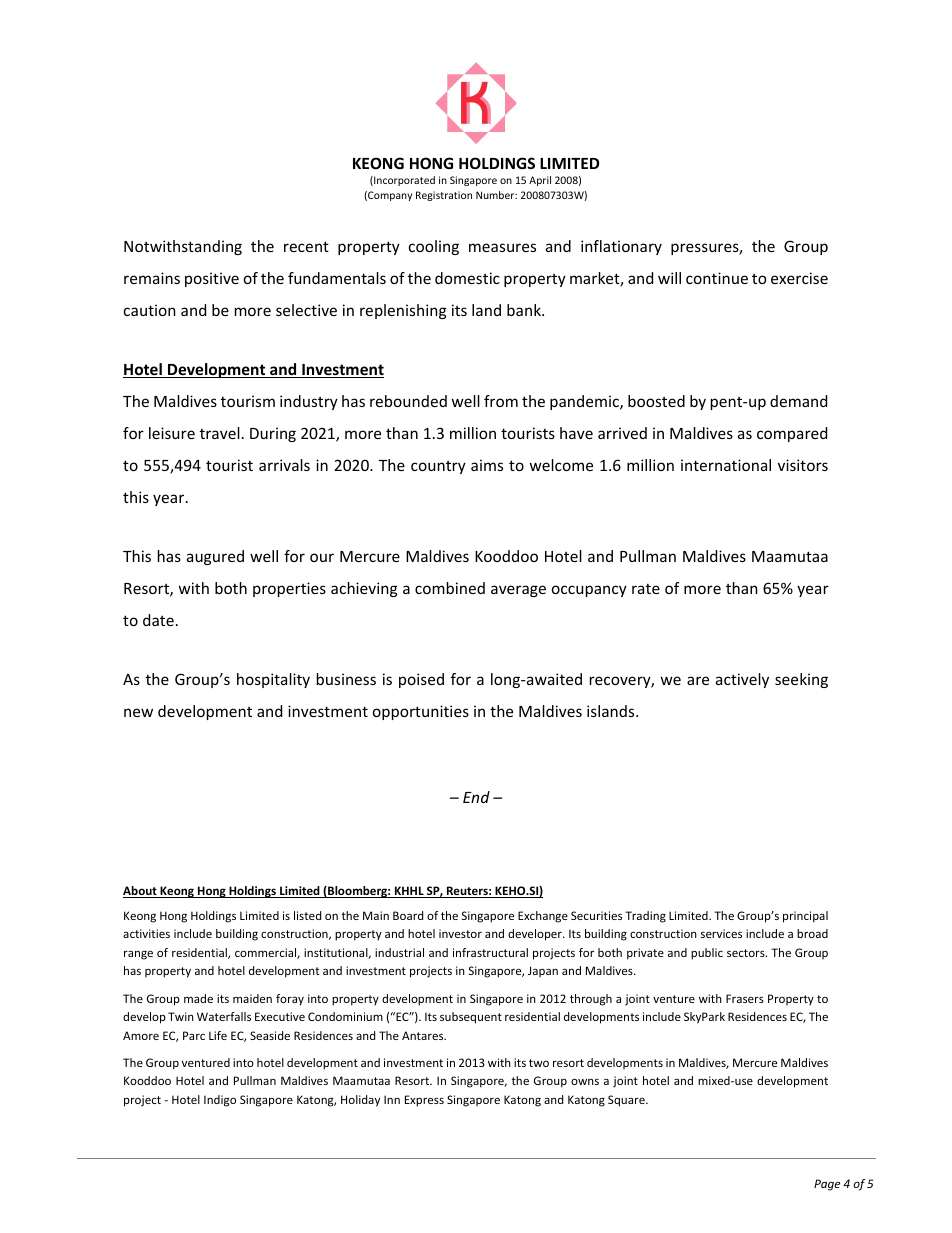 This screenshot has width=952, height=1233. I want to click on End, so click(476, 797).
